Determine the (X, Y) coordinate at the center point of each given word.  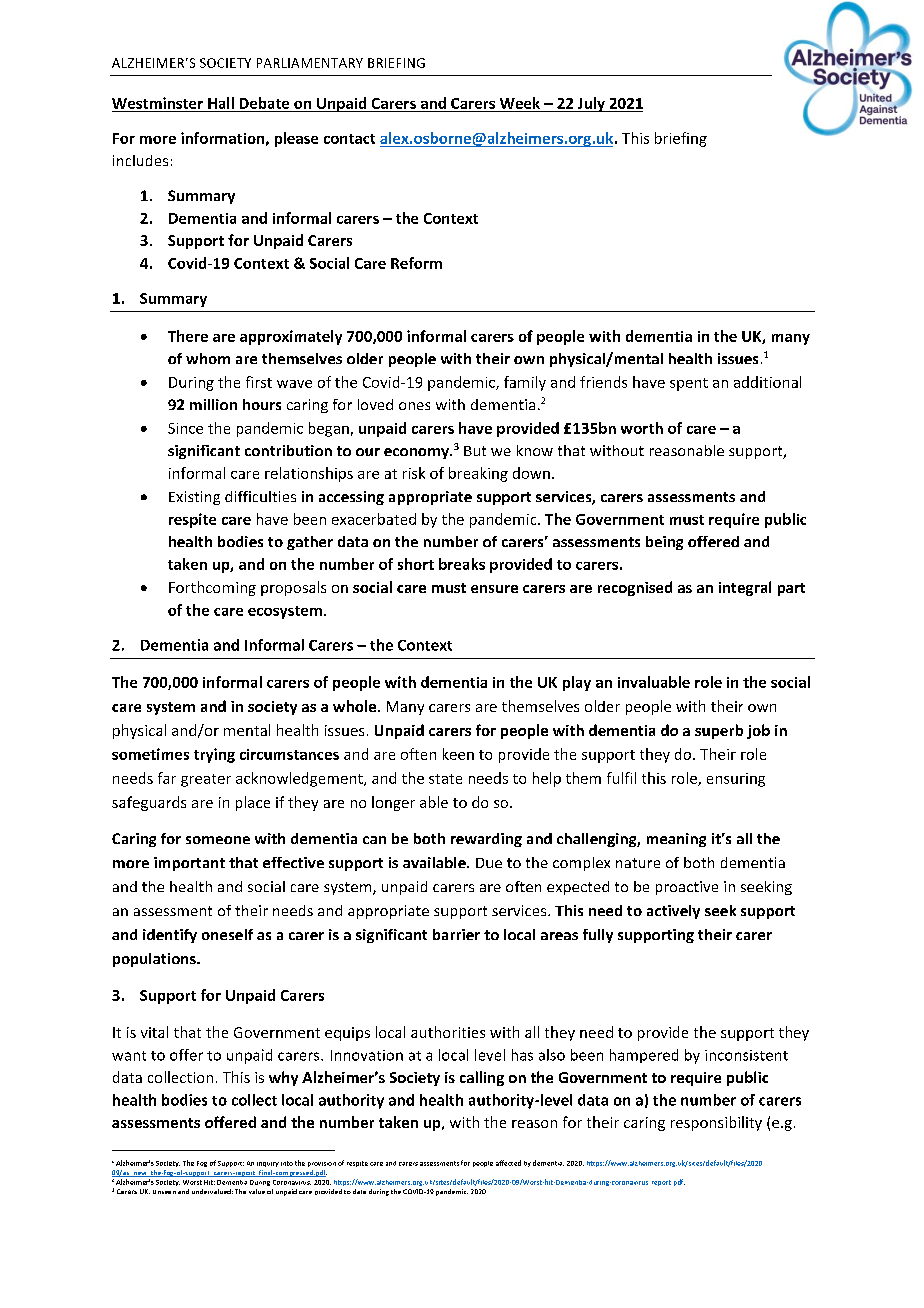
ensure (494, 589)
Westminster (157, 103)
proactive (687, 888)
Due (489, 863)
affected (508, 1163)
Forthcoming (212, 588)
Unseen (164, 1192)
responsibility (716, 1123)
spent (689, 384)
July (591, 104)
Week (520, 103)
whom (208, 358)
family (525, 383)
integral (745, 588)
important (189, 864)
